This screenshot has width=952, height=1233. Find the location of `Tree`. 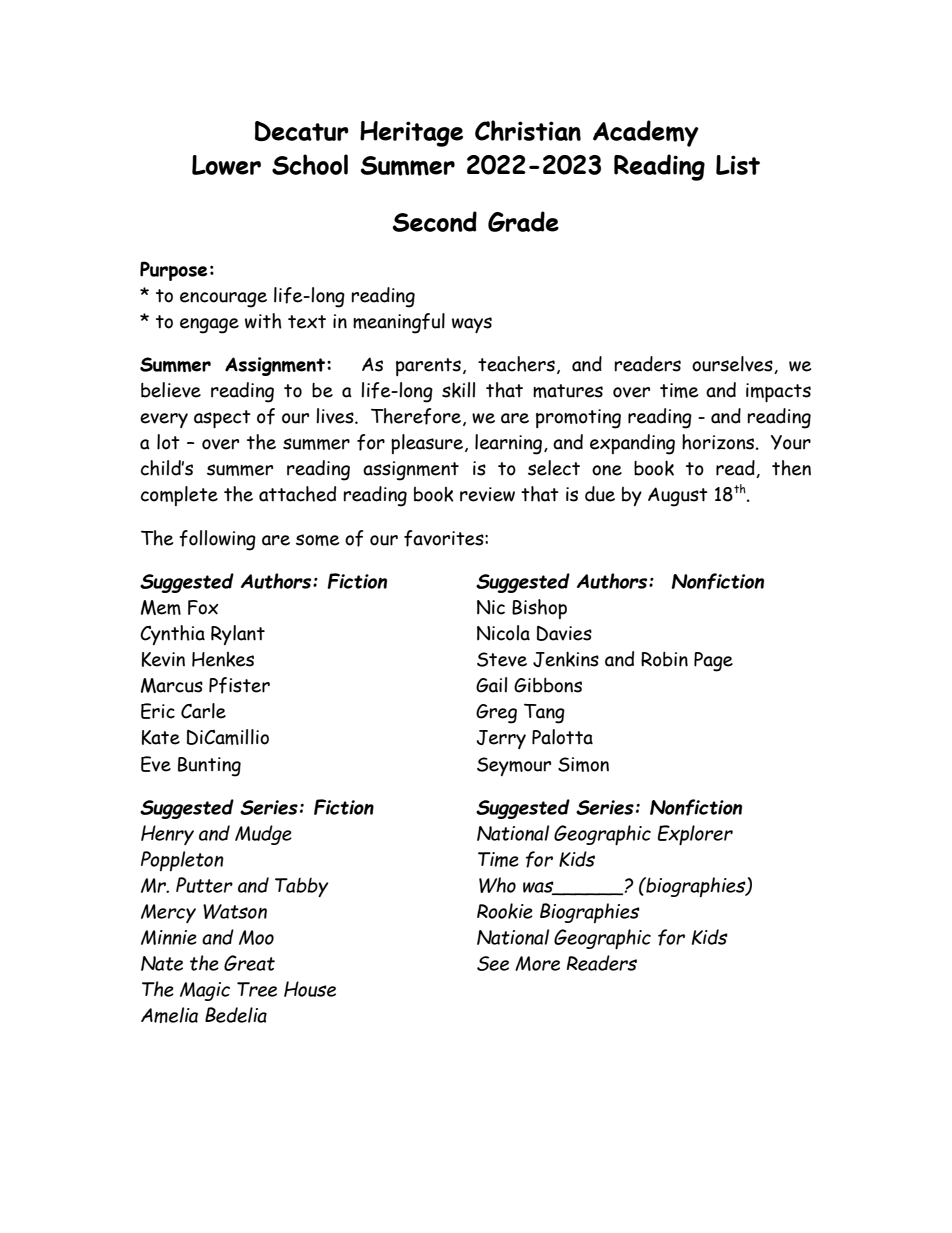

Tree is located at coordinates (257, 989).
